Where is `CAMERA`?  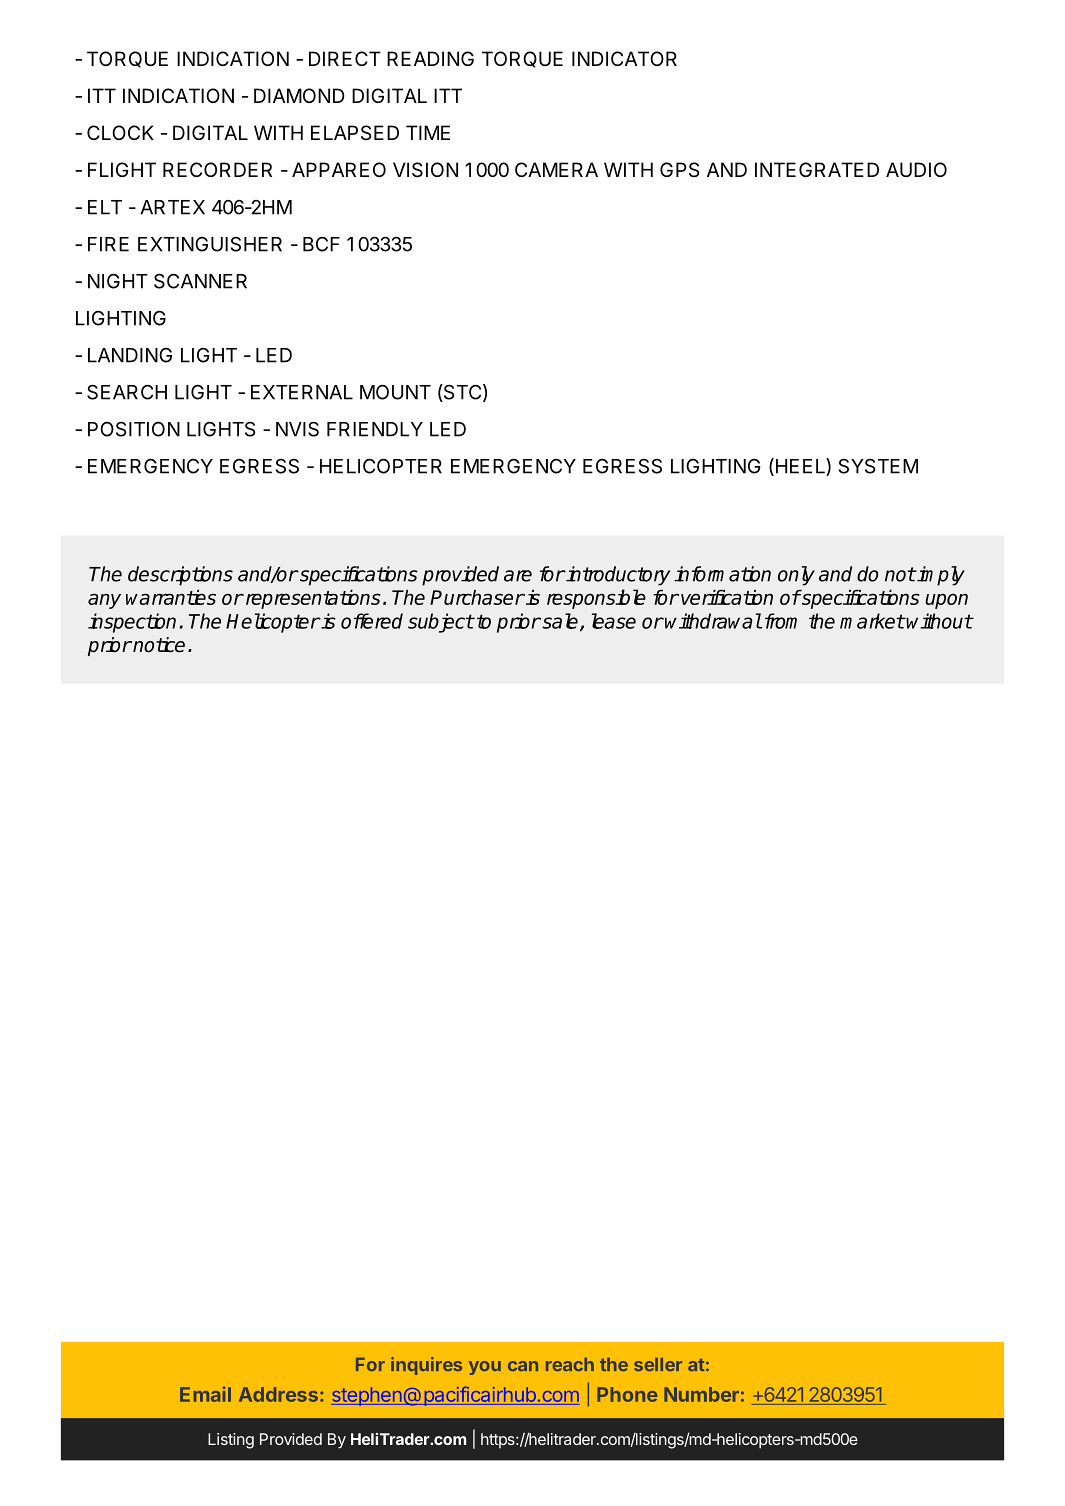 CAMERA is located at coordinates (556, 169).
